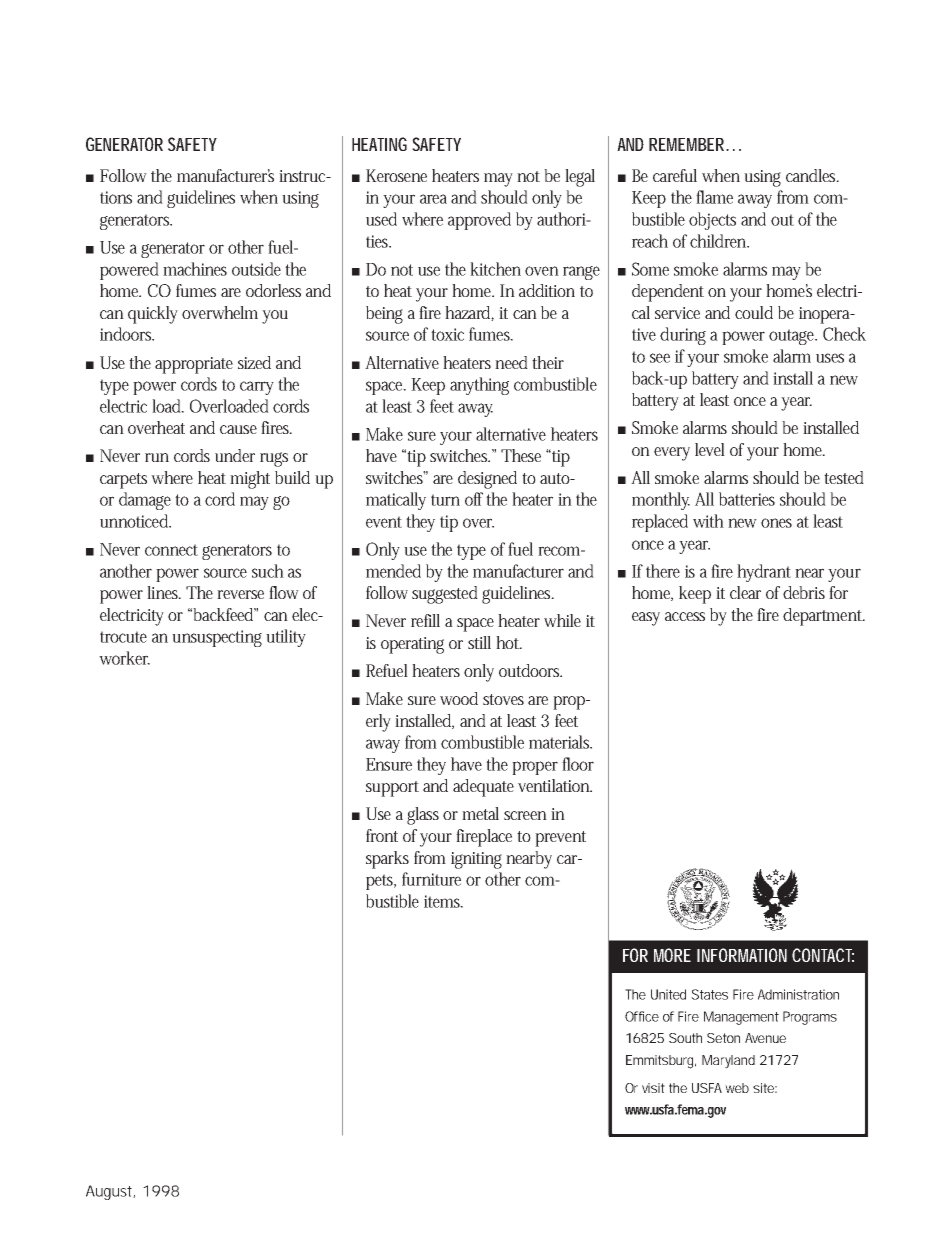 This screenshot has width=952, height=1233. Describe the element at coordinates (714, 197) in the screenshot. I see `flame` at that location.
